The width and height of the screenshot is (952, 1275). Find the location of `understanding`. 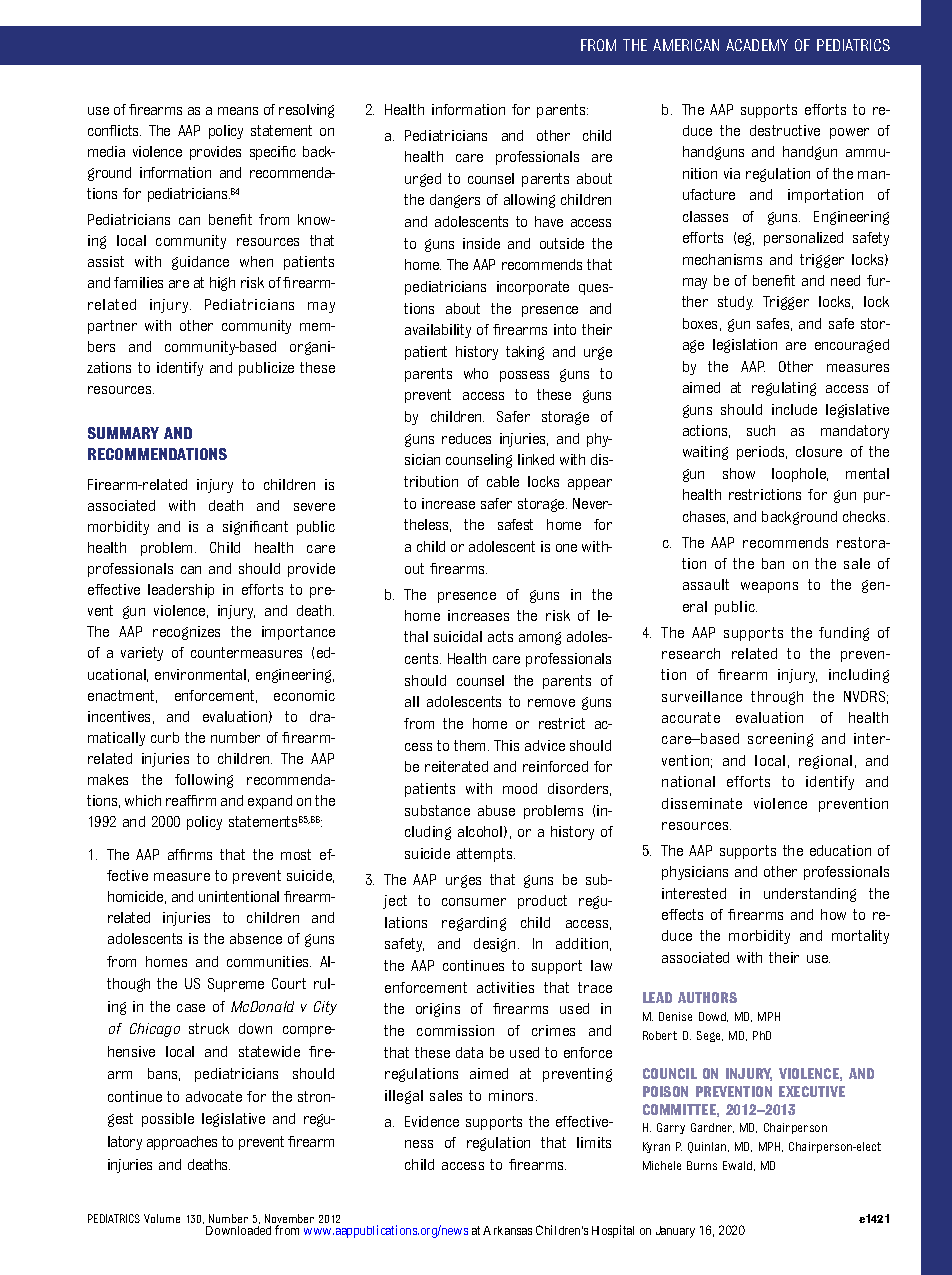

understanding is located at coordinates (810, 895).
